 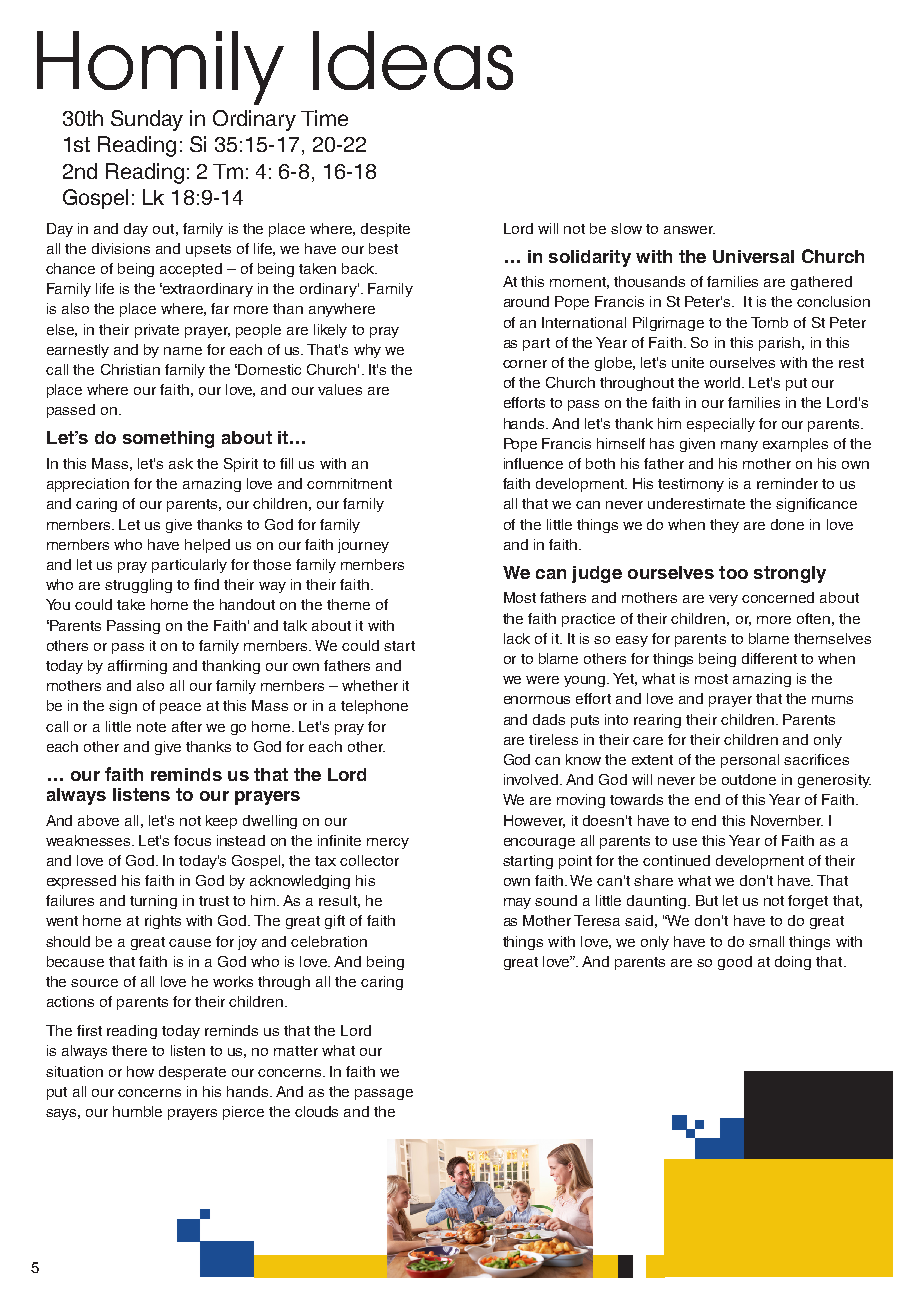 What do you see at coordinates (160, 68) in the document?
I see `Homily` at bounding box center [160, 68].
